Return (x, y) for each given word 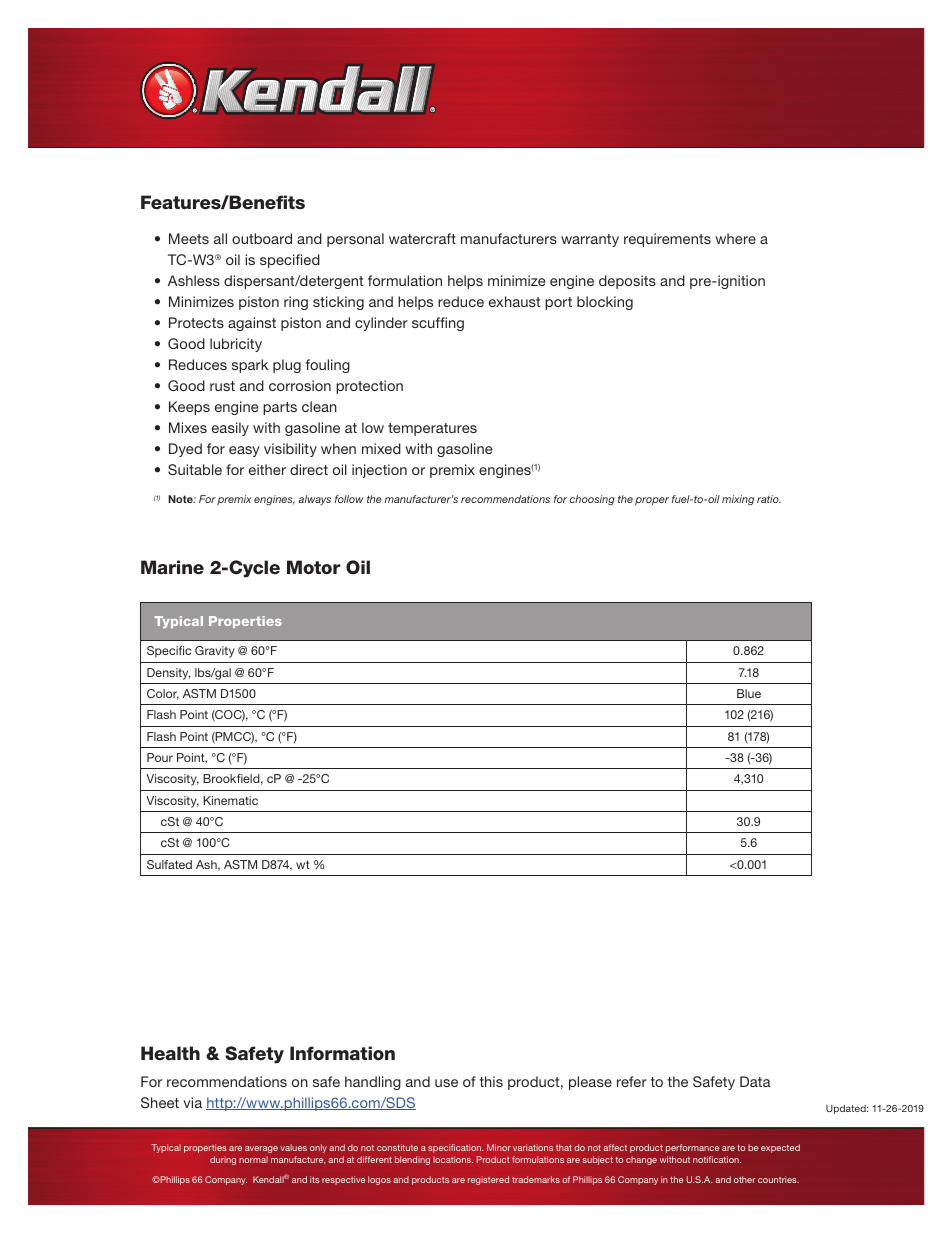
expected (780, 1148)
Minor (499, 1147)
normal (253, 1159)
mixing (738, 500)
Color (163, 694)
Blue (749, 693)
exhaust (514, 301)
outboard (262, 238)
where (735, 238)
